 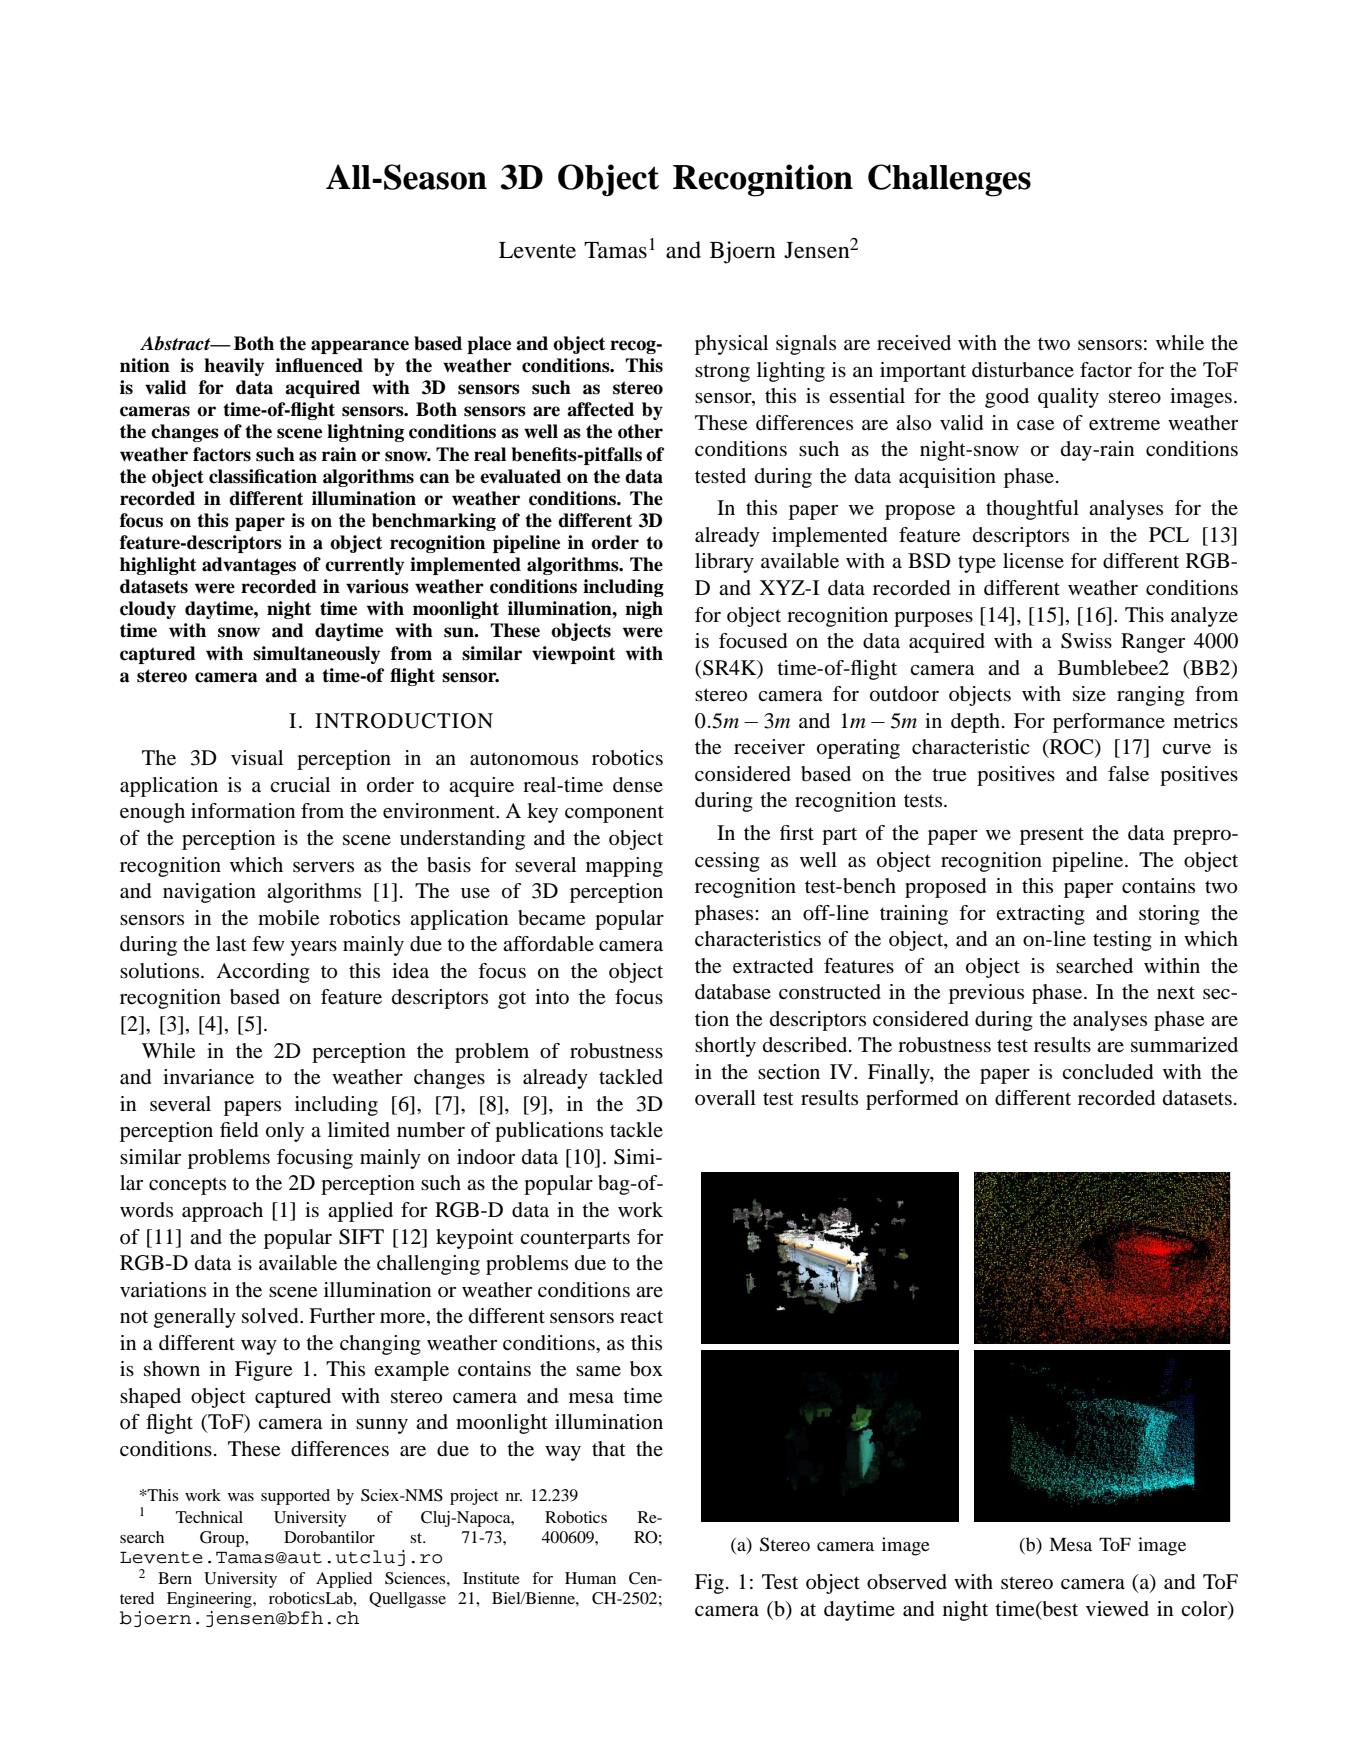 I want to click on Bern, so click(x=175, y=1578).
